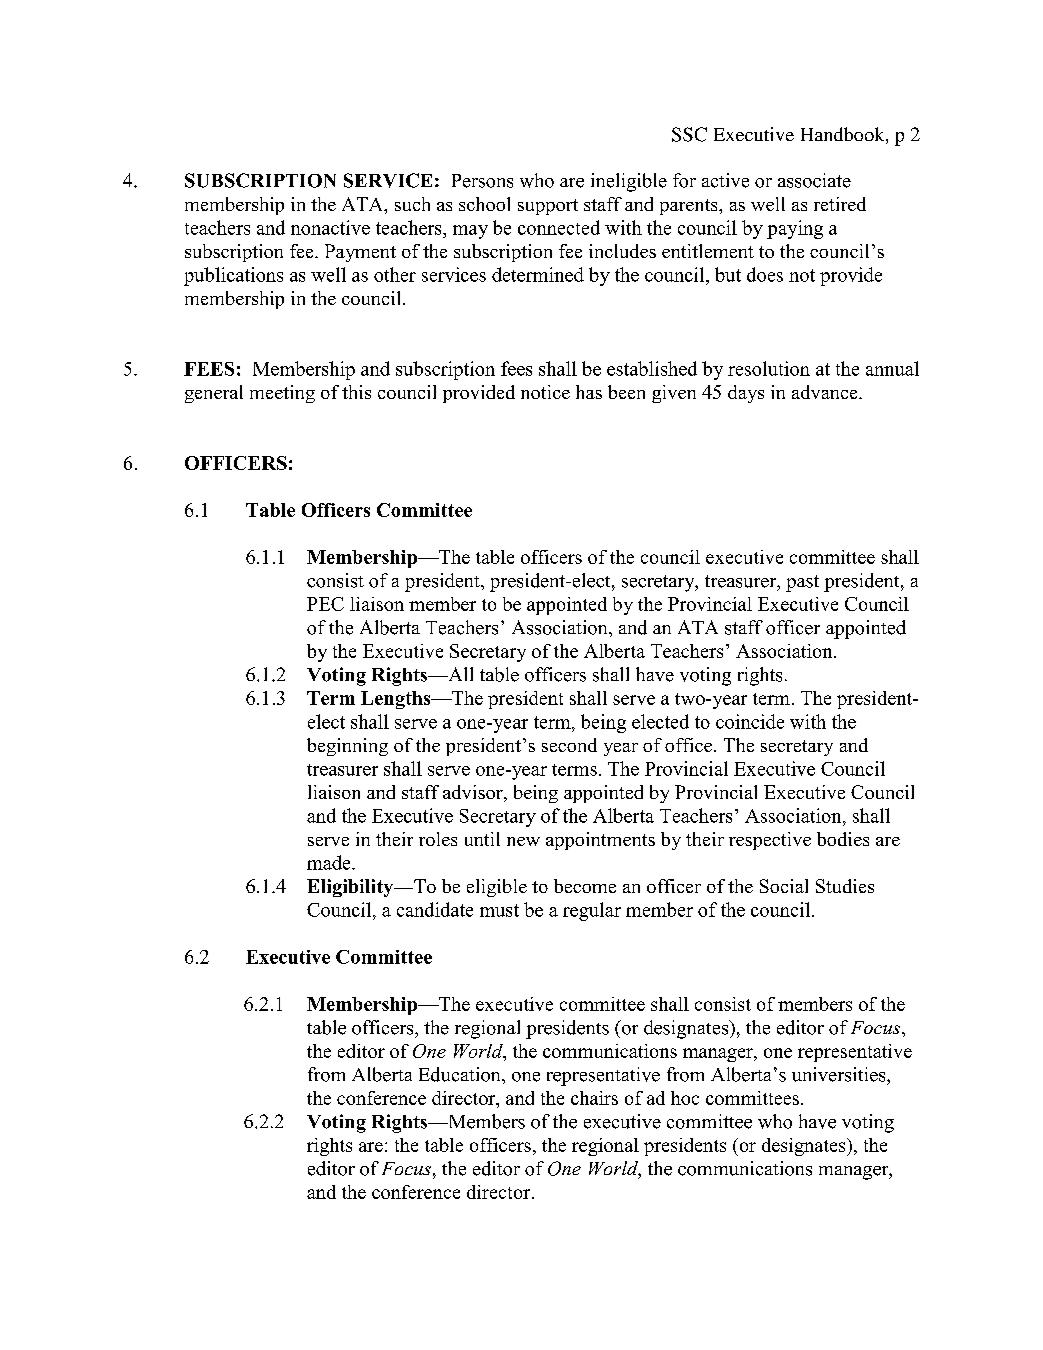 This screenshot has height=1350, width=1043. Describe the element at coordinates (412, 204) in the screenshot. I see `such` at that location.
